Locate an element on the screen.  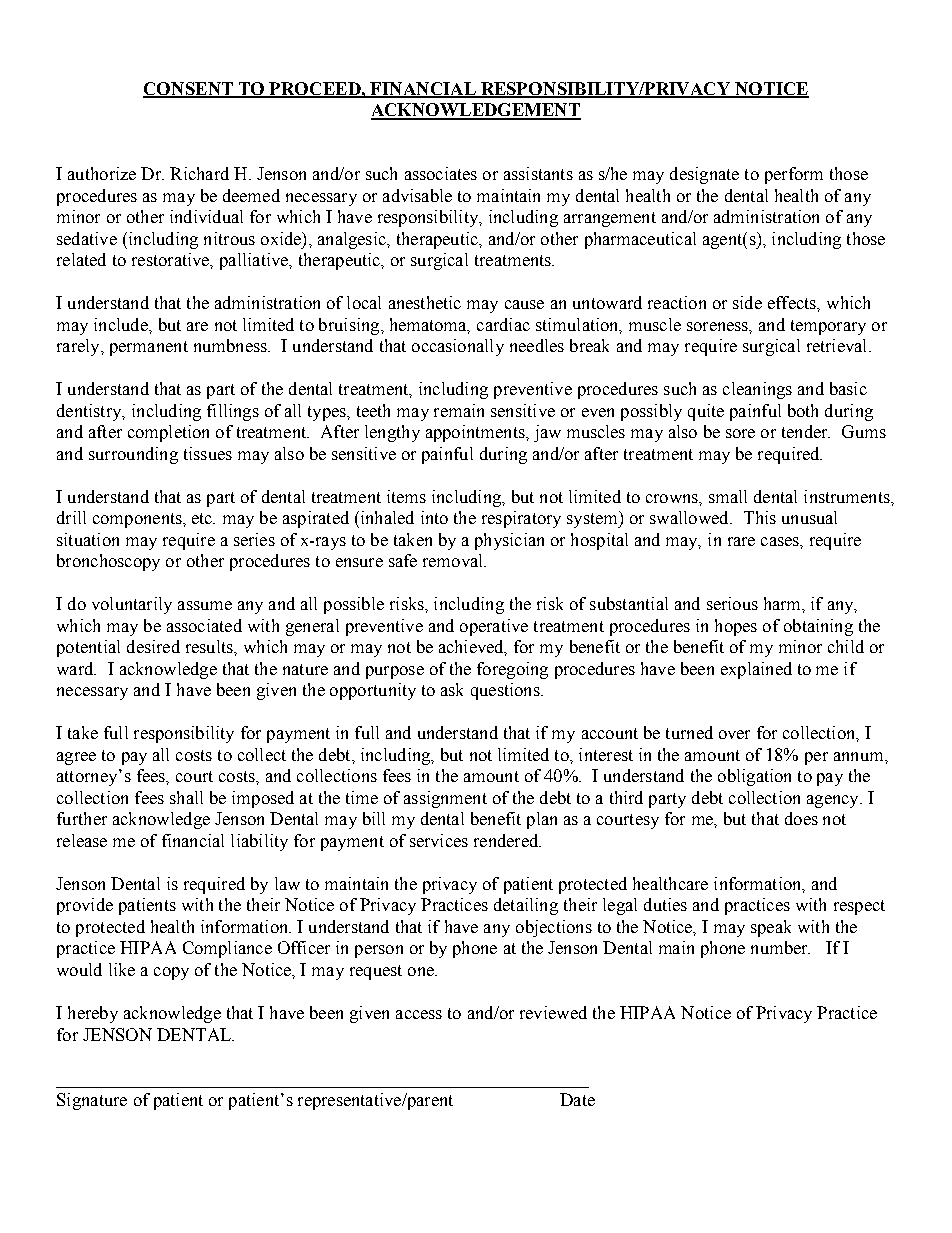
occasionally is located at coordinates (458, 347).
